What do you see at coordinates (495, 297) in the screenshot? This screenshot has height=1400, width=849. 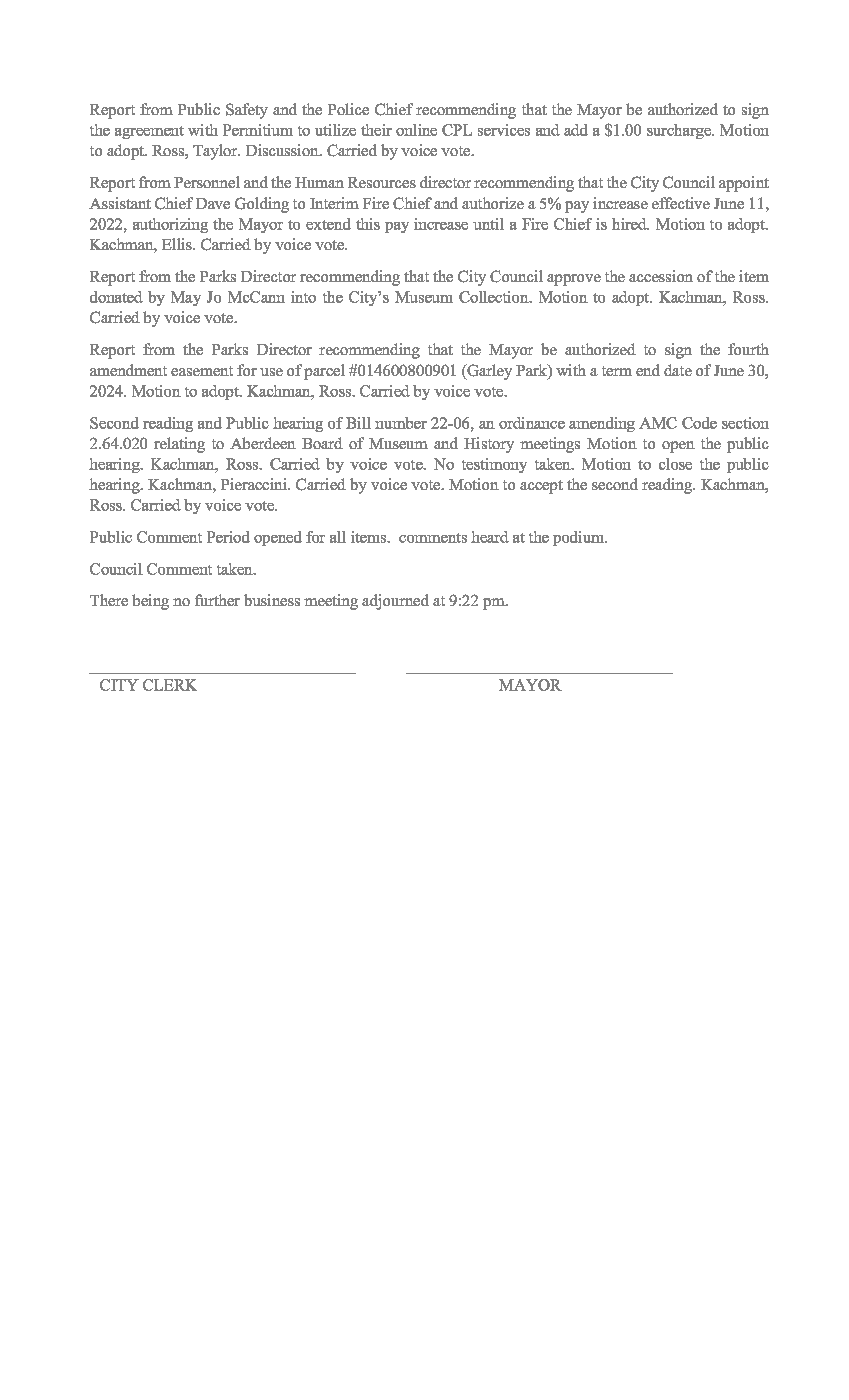 I see `Collection` at bounding box center [495, 297].
